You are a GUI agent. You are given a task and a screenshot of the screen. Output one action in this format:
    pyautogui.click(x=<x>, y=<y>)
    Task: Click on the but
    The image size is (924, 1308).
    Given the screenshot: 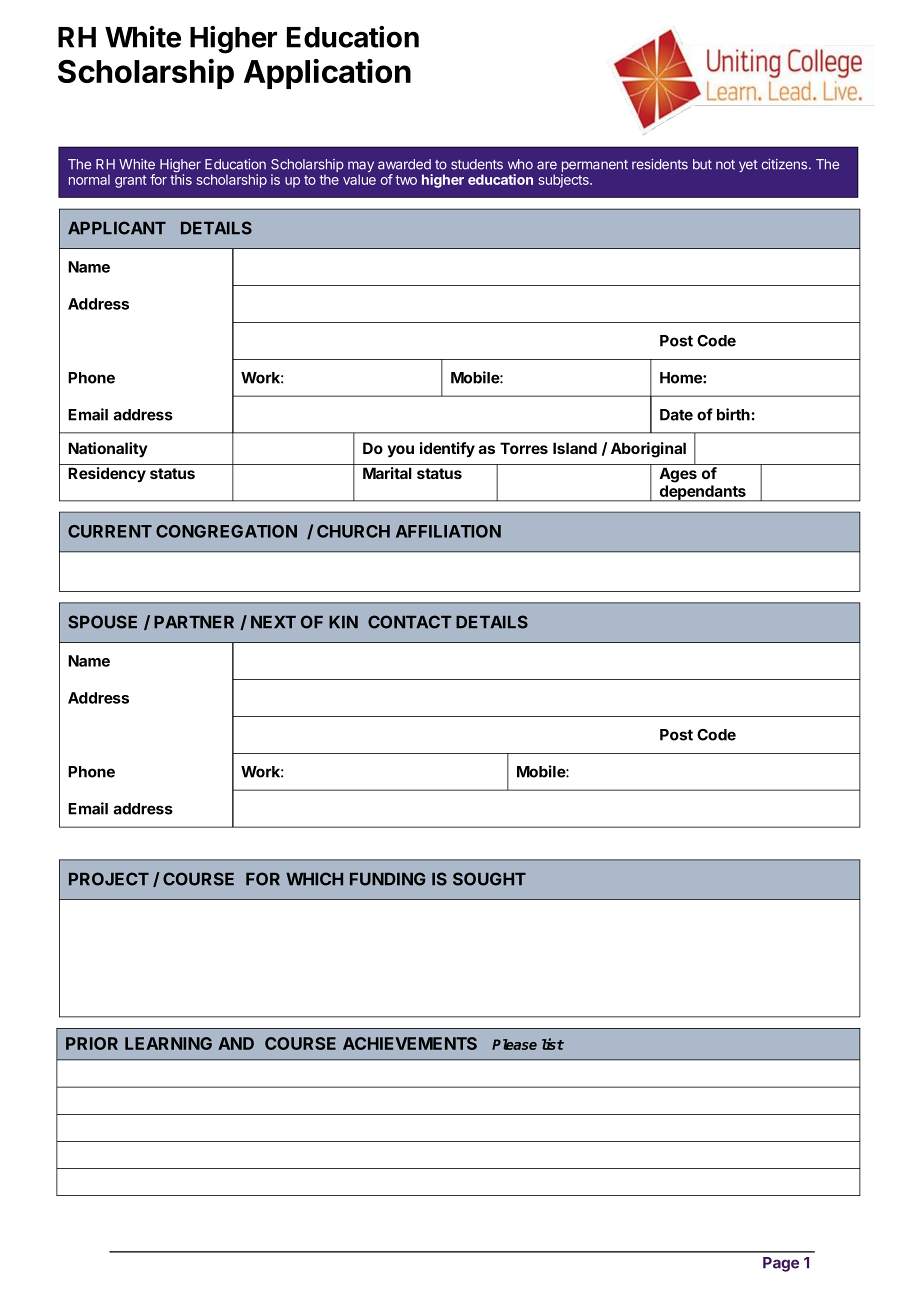 What is the action you would take?
    pyautogui.click(x=702, y=164)
